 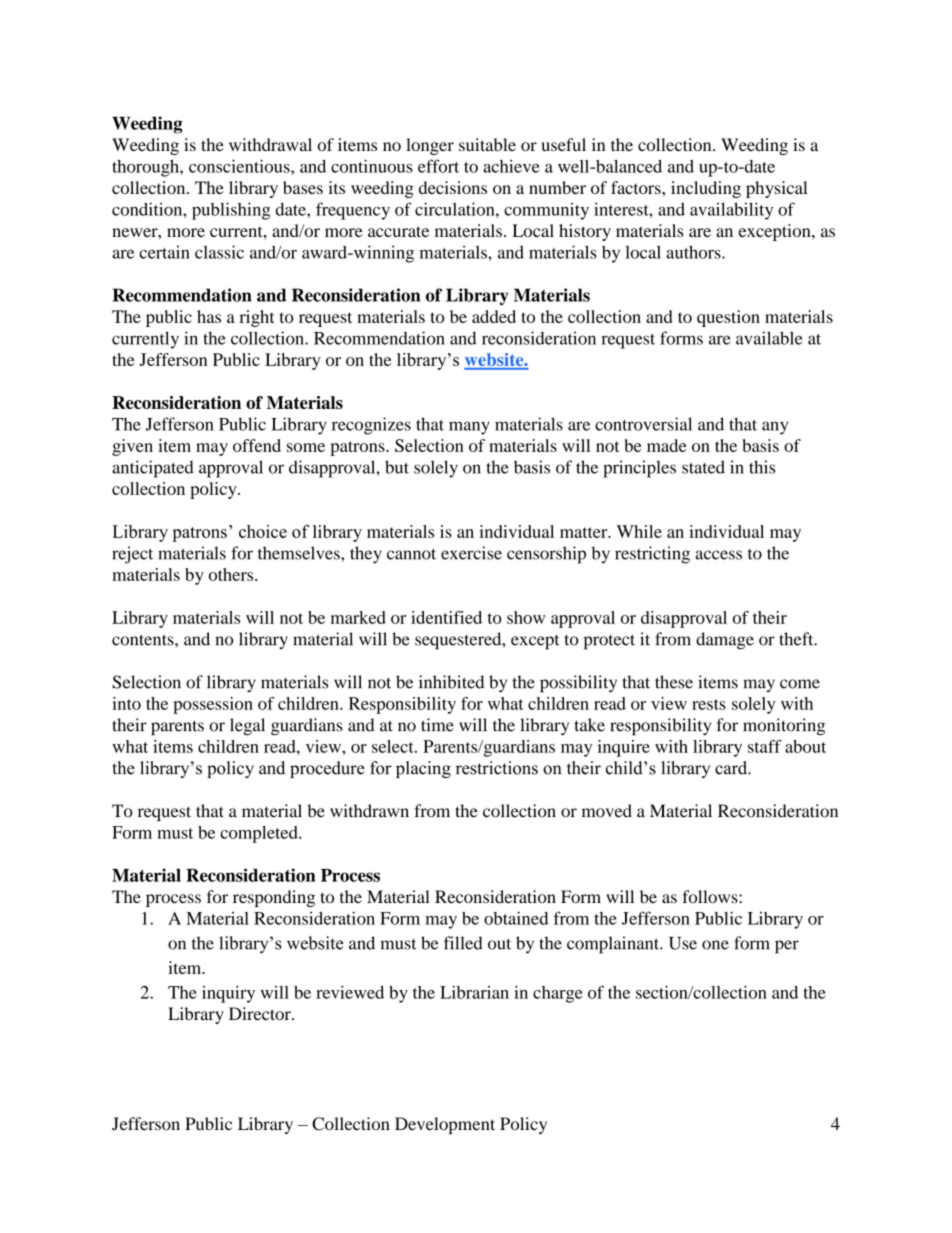 What do you see at coordinates (445, 1125) in the image?
I see `Development` at bounding box center [445, 1125].
